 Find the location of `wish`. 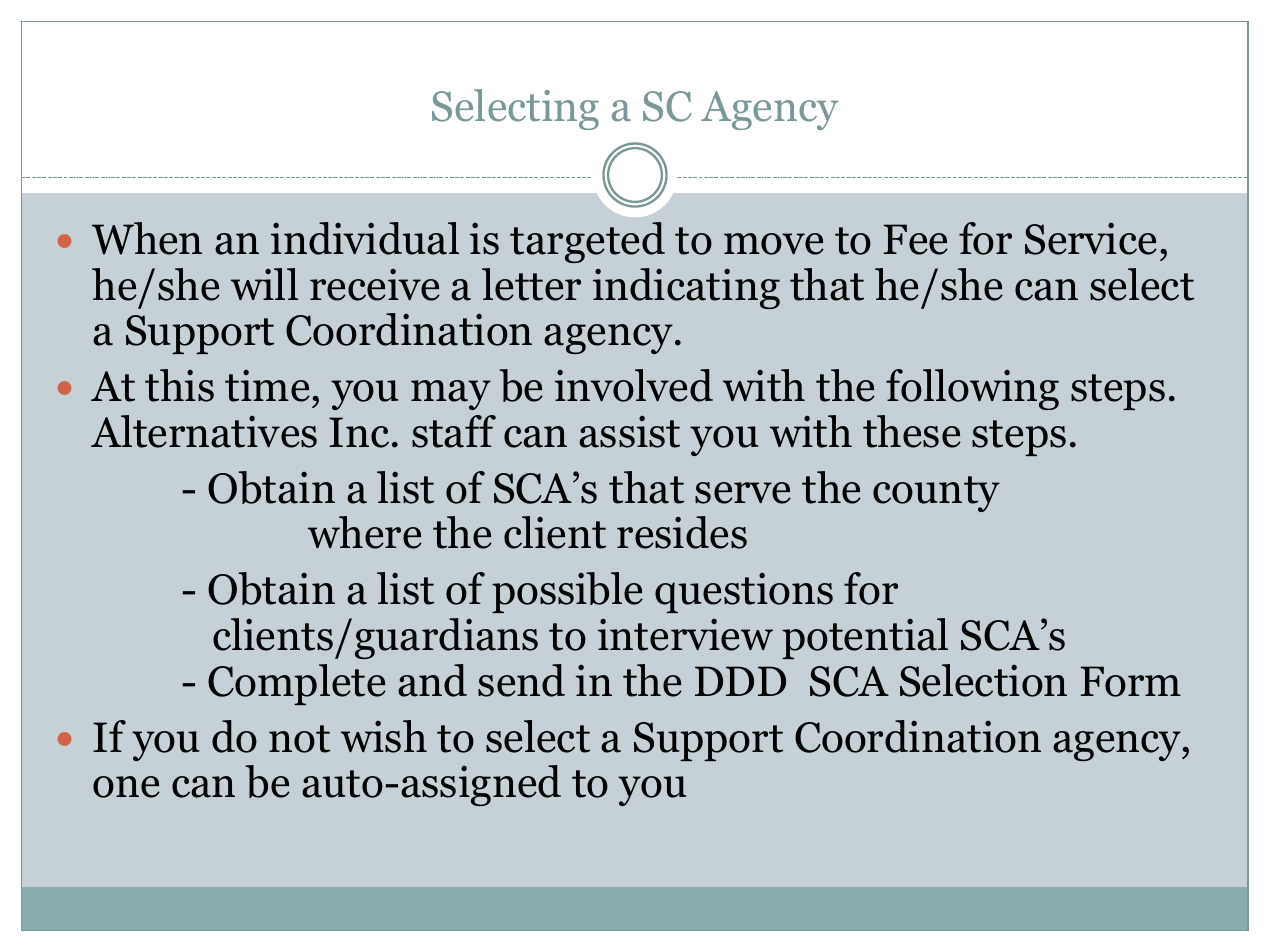

wish is located at coordinates (384, 736).
